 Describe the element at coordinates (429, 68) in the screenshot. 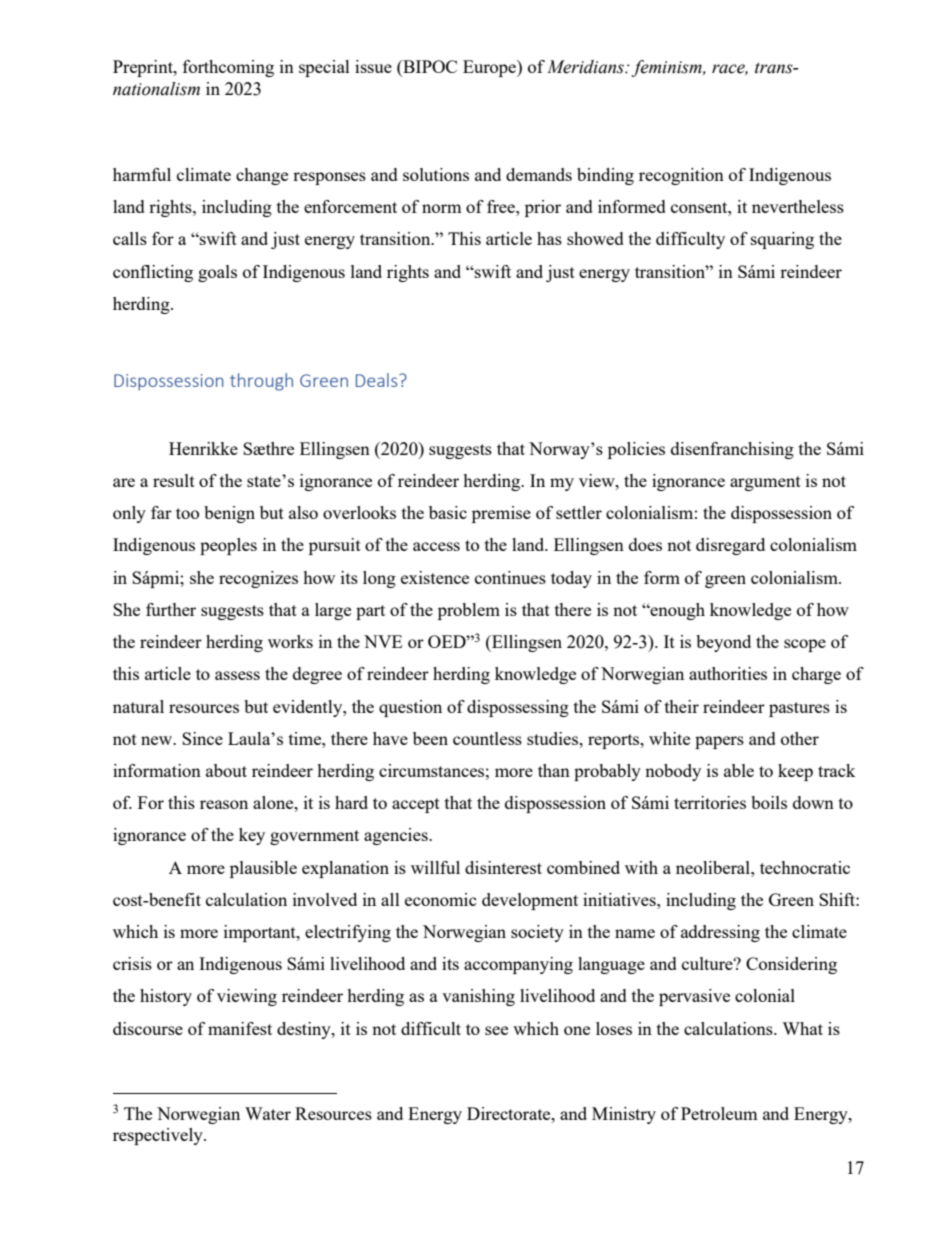

I see `BIPOC` at that location.
